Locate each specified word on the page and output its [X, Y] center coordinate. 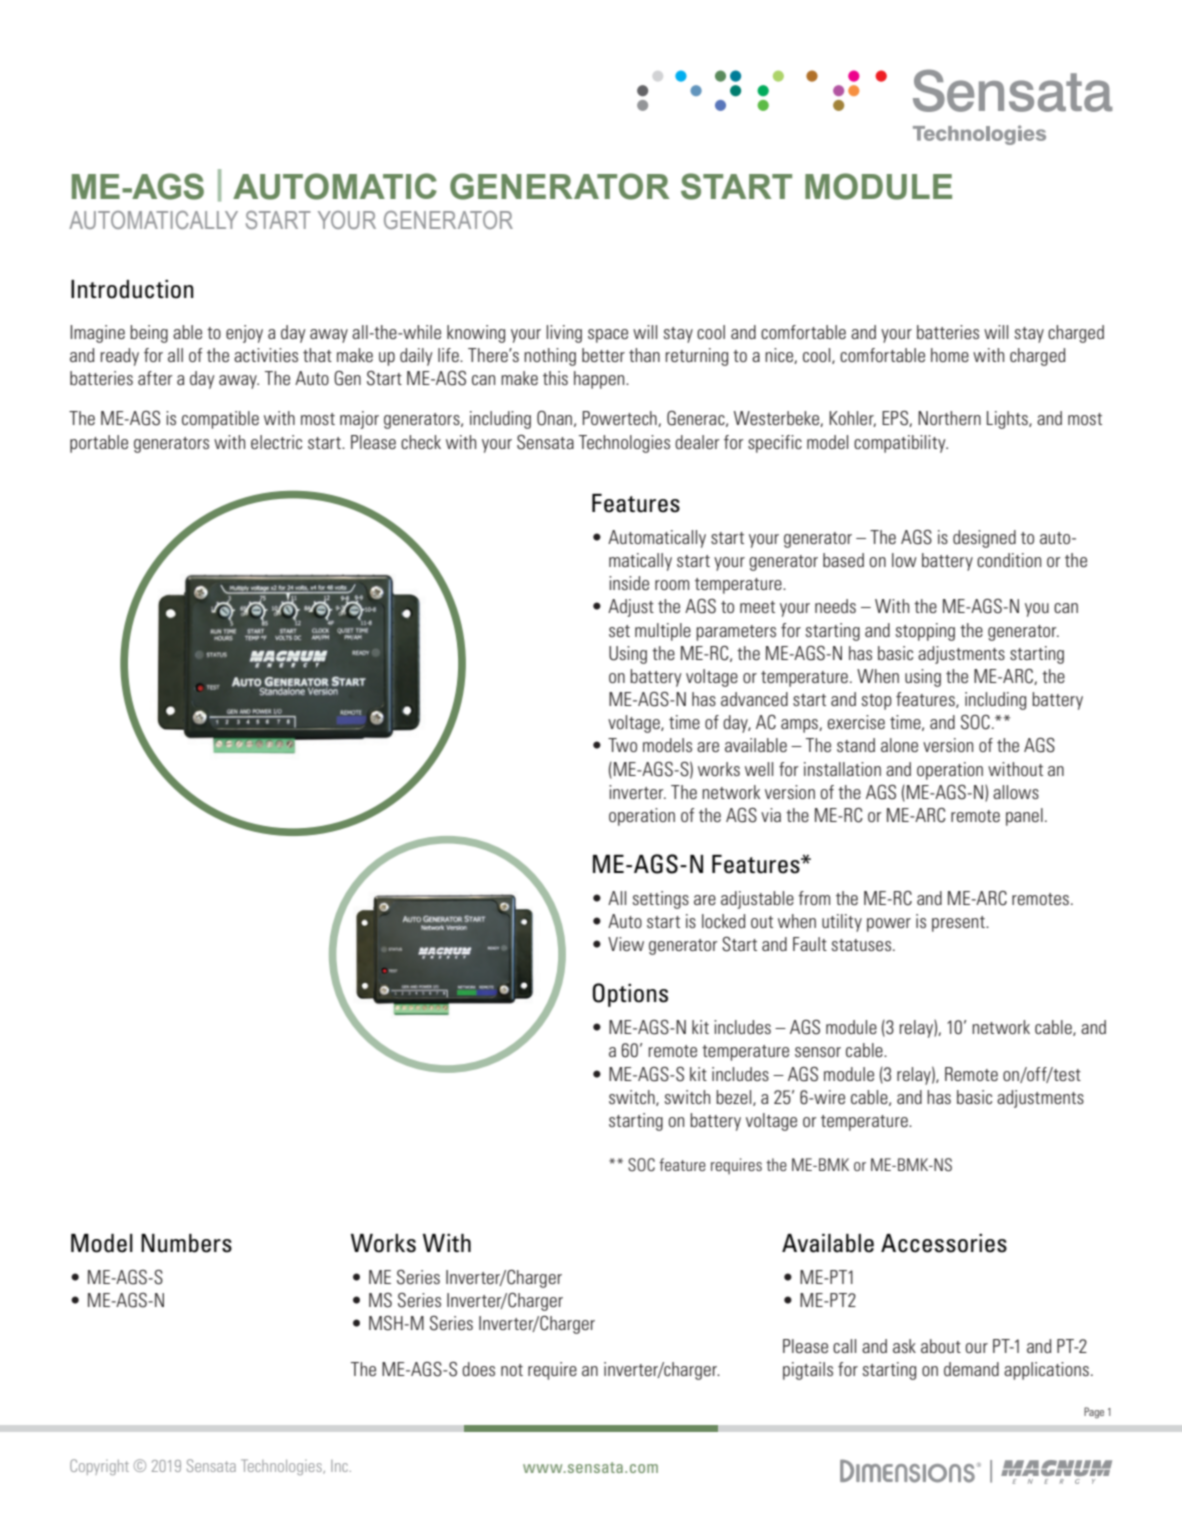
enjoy [244, 334]
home [950, 355]
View [626, 944]
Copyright [99, 1467]
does [478, 1369]
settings [661, 900]
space [608, 336]
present [959, 924]
